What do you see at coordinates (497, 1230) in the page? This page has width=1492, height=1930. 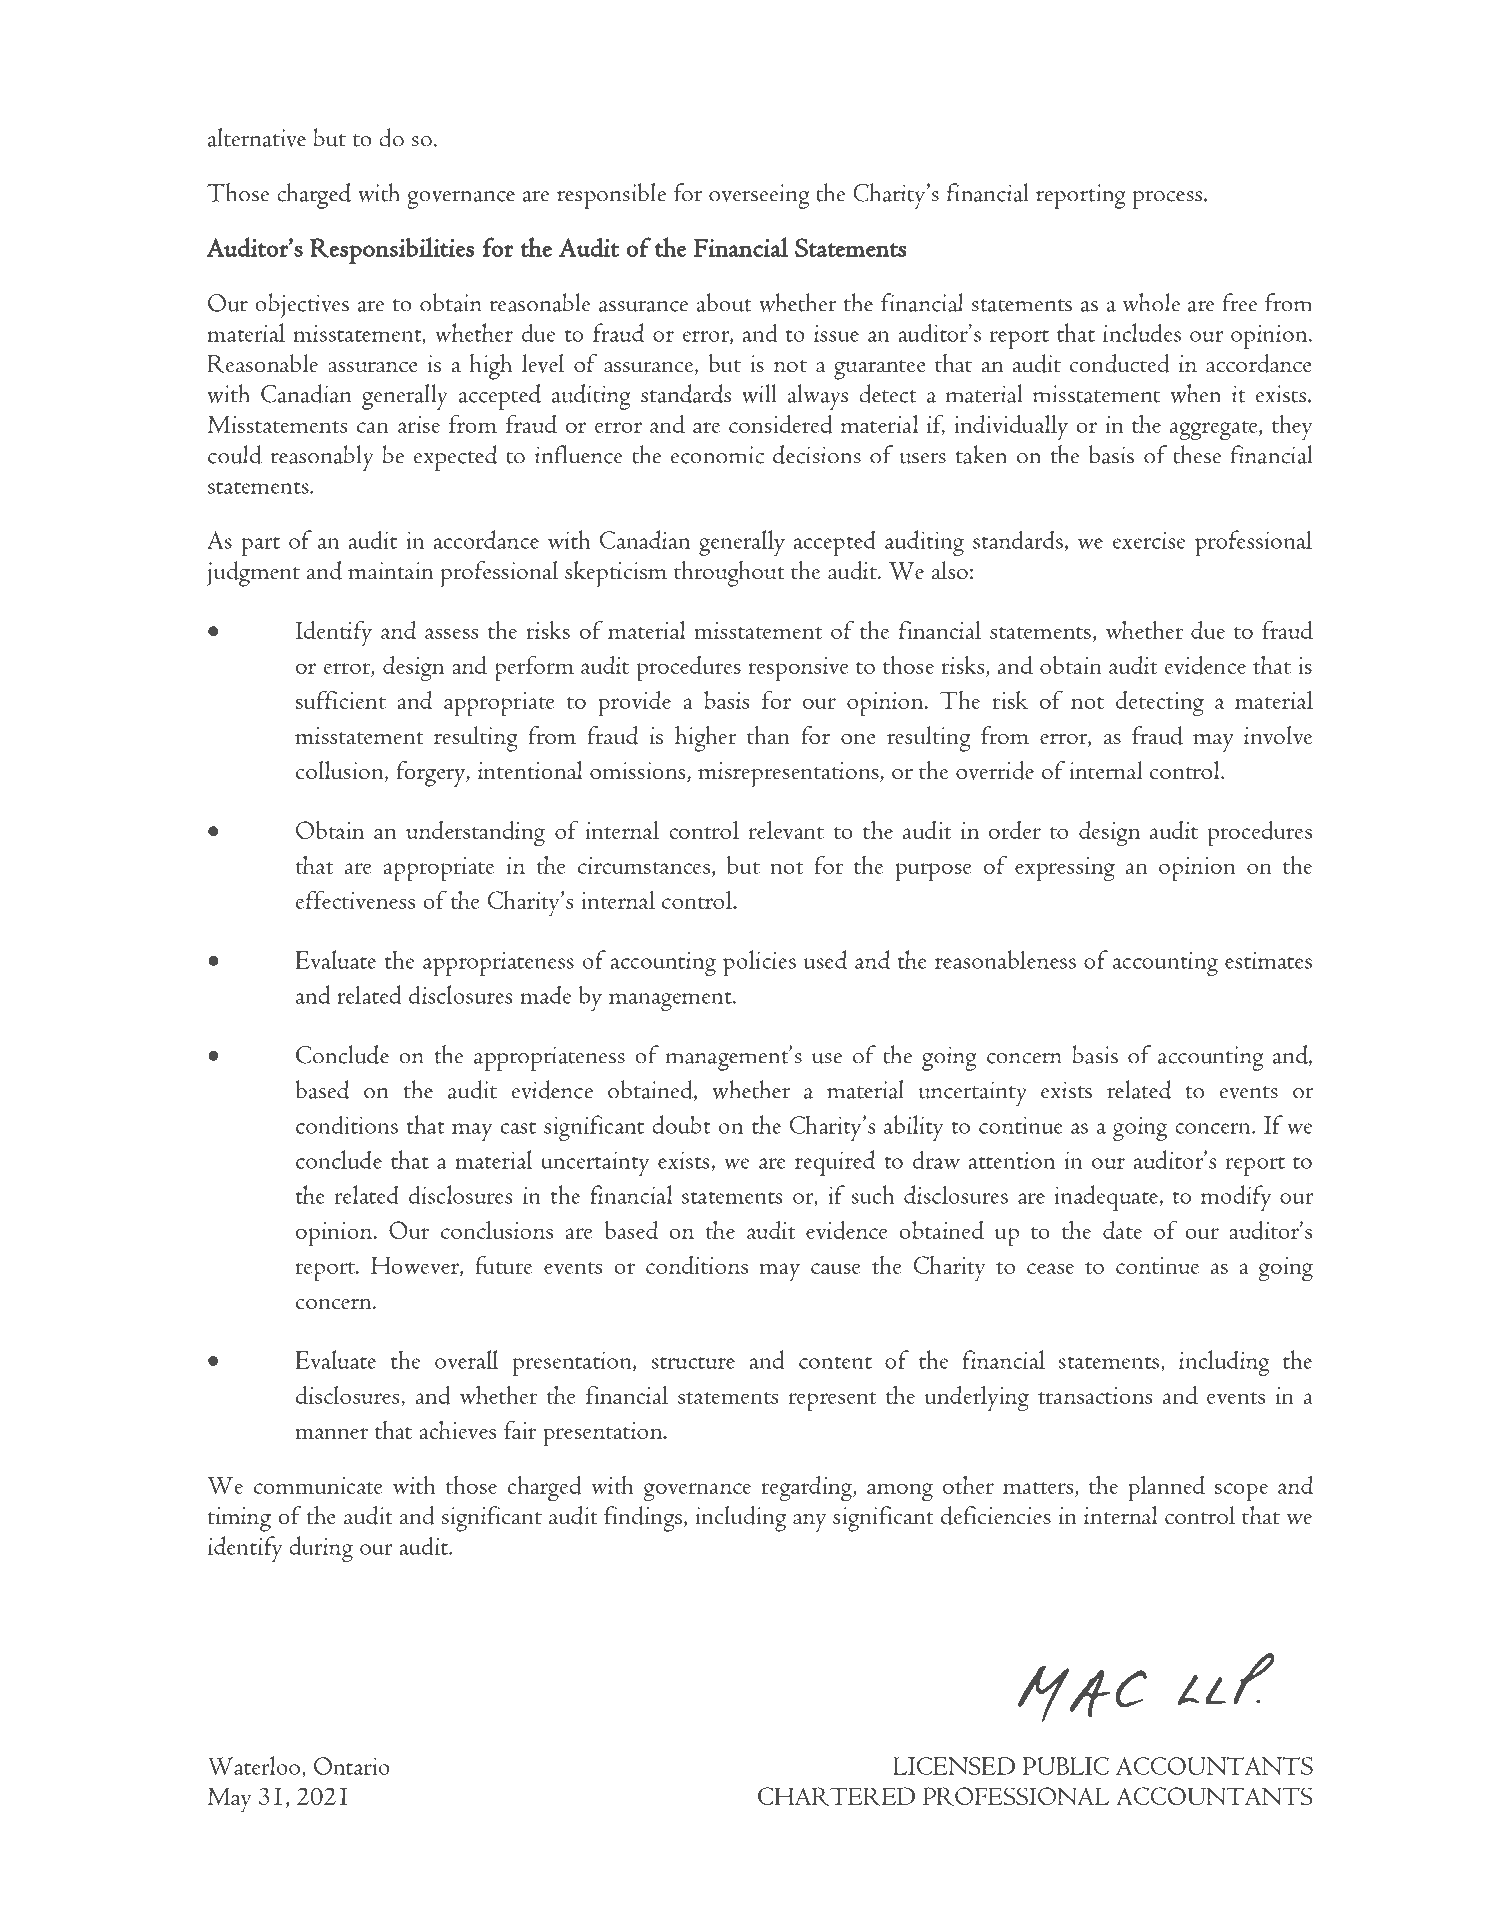 I see `conclusions` at bounding box center [497, 1230].
